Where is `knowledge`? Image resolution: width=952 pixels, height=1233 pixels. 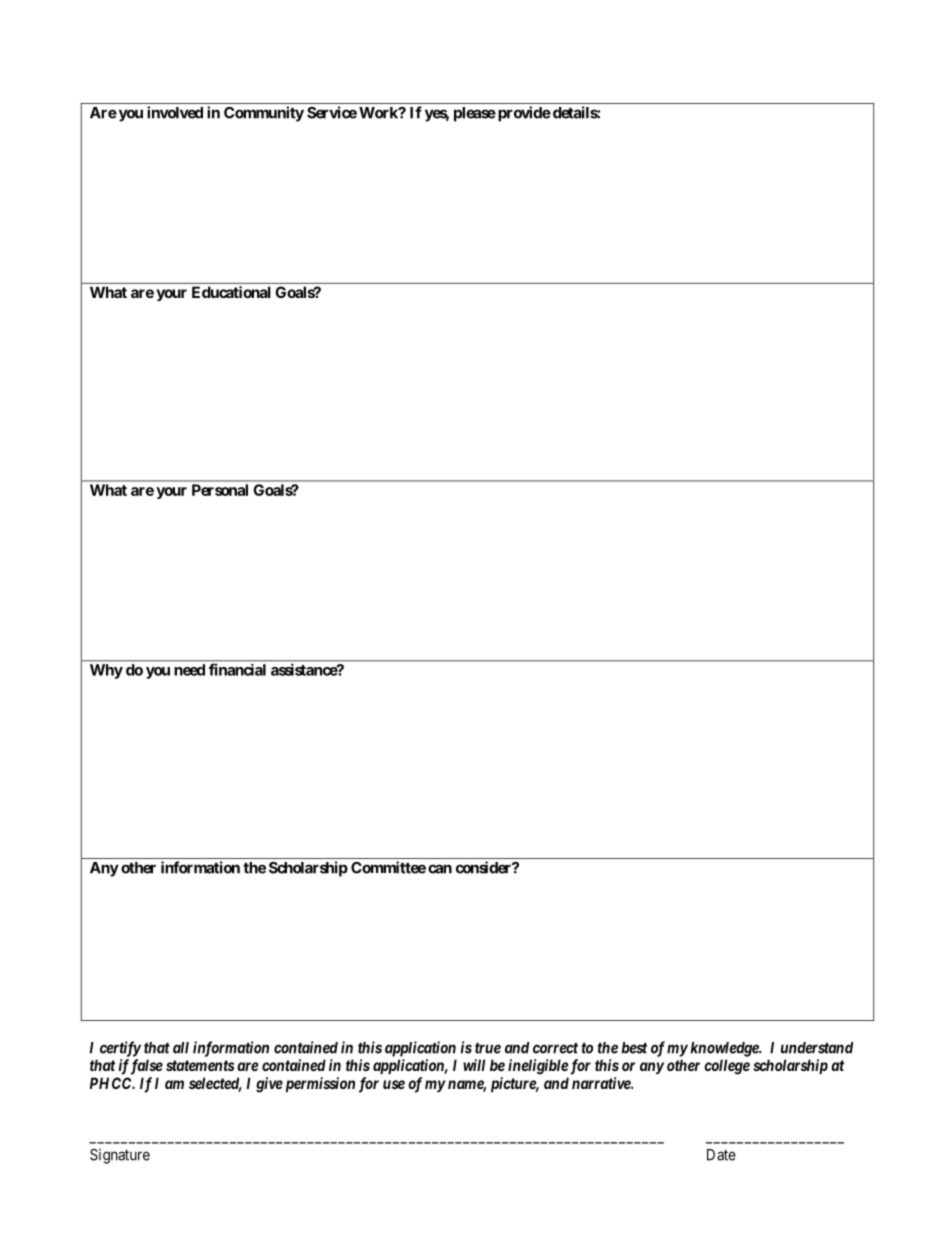 knowledge is located at coordinates (725, 1049).
